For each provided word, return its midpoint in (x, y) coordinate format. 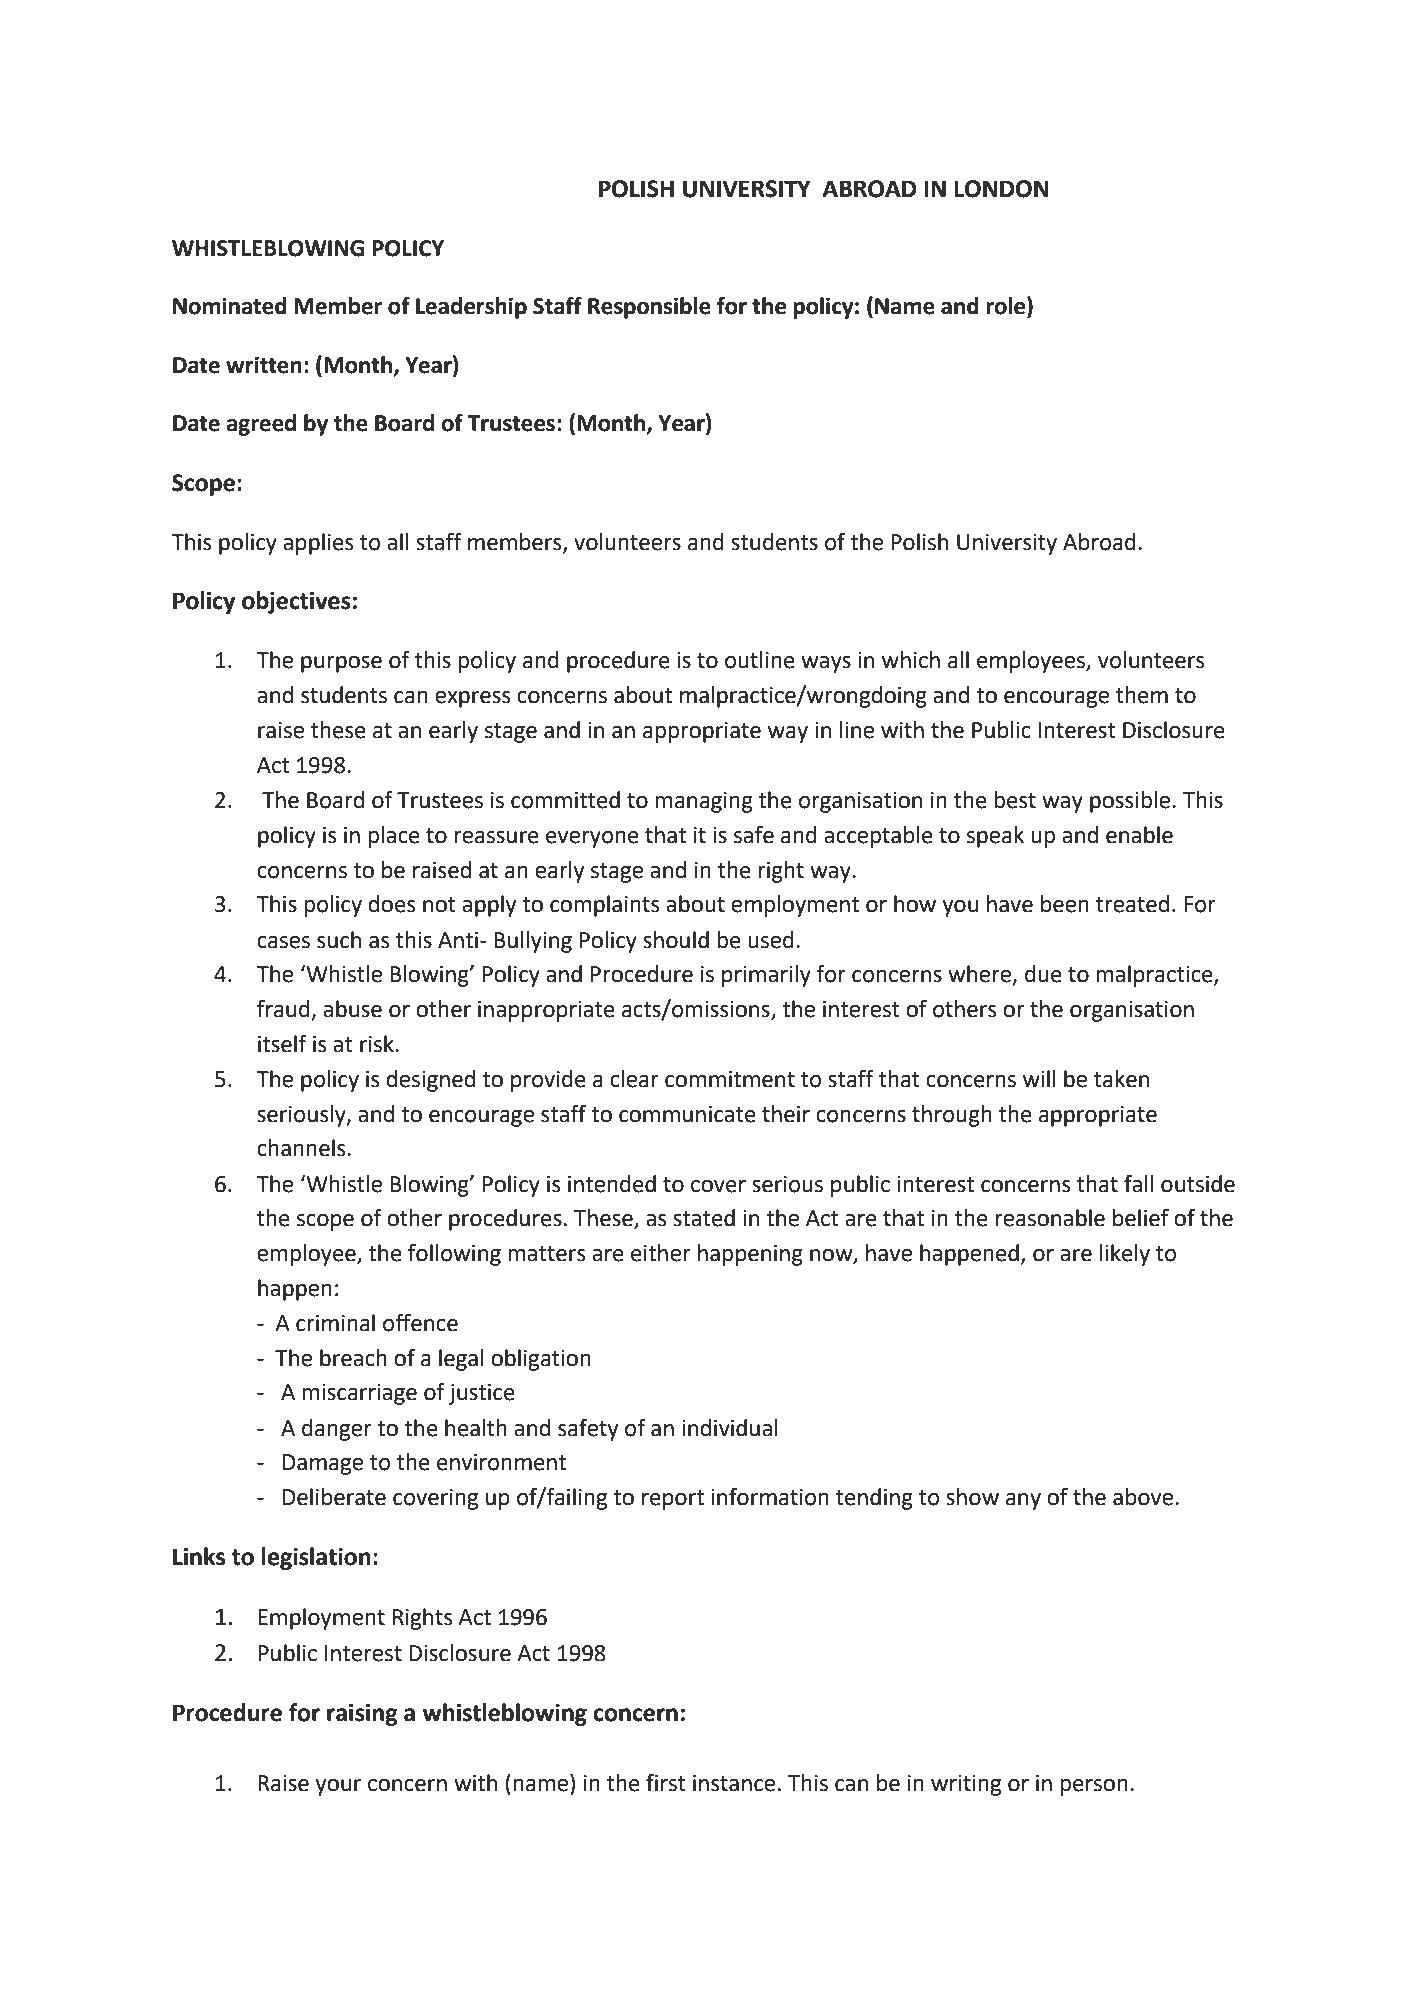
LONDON (1001, 189)
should (676, 940)
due (1043, 974)
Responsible (649, 308)
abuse (352, 1009)
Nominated (230, 306)
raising (362, 1715)
